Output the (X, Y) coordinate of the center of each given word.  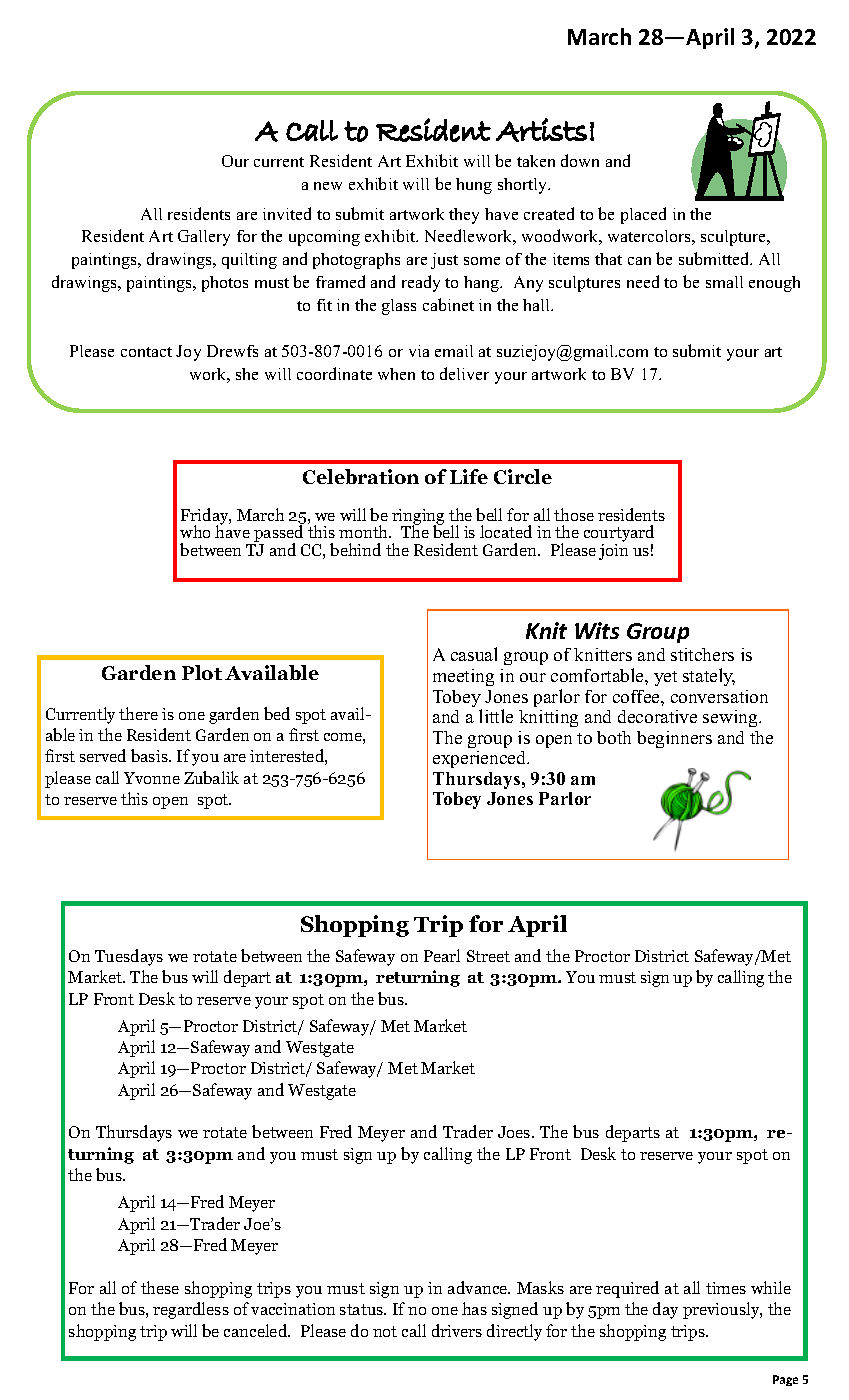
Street (488, 956)
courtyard (619, 535)
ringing (418, 518)
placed (643, 215)
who (195, 531)
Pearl (442, 955)
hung (474, 186)
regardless (191, 1310)
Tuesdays (129, 957)
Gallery (204, 238)
